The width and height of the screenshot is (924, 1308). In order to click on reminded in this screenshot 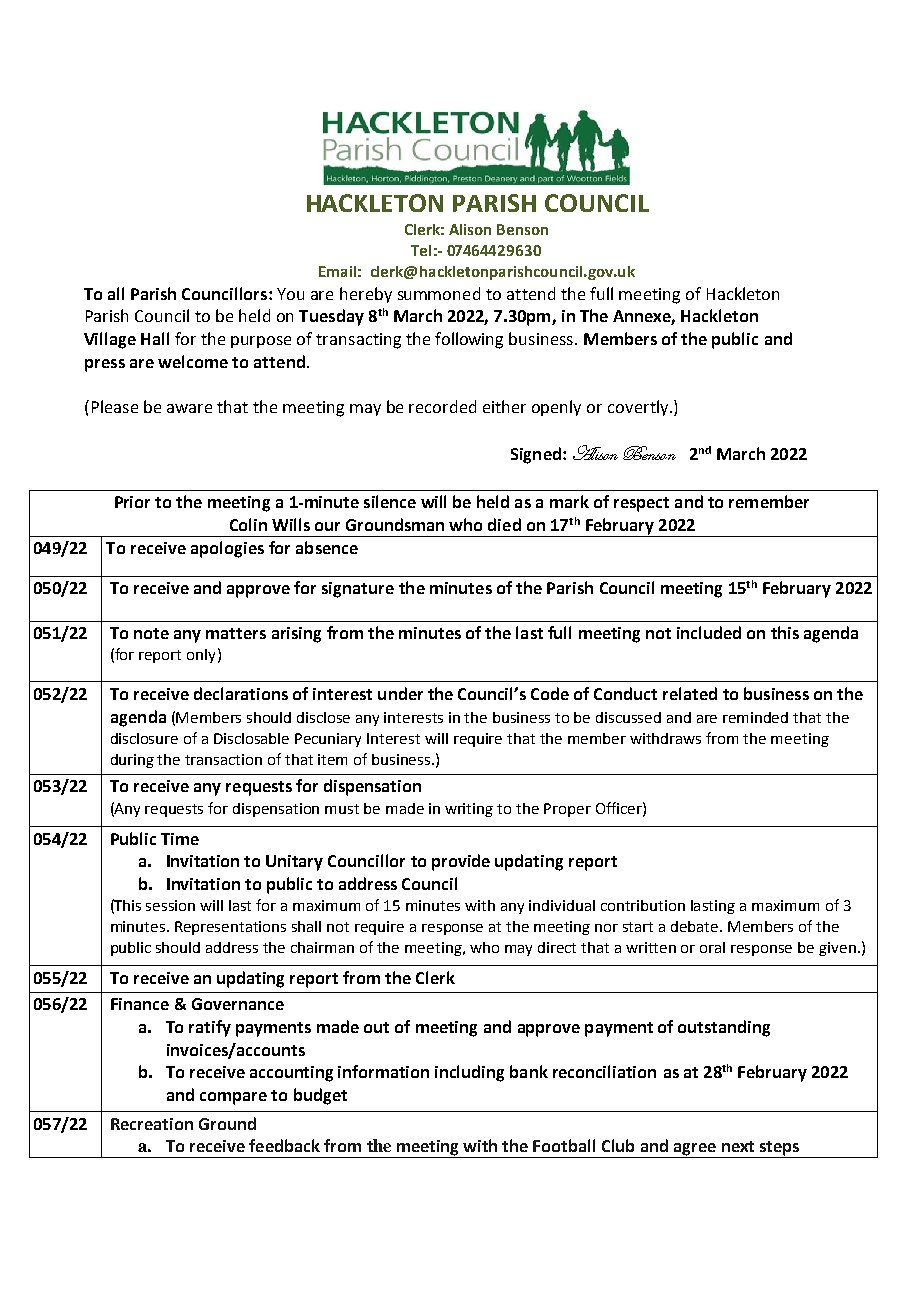, I will do `click(755, 717)`.
